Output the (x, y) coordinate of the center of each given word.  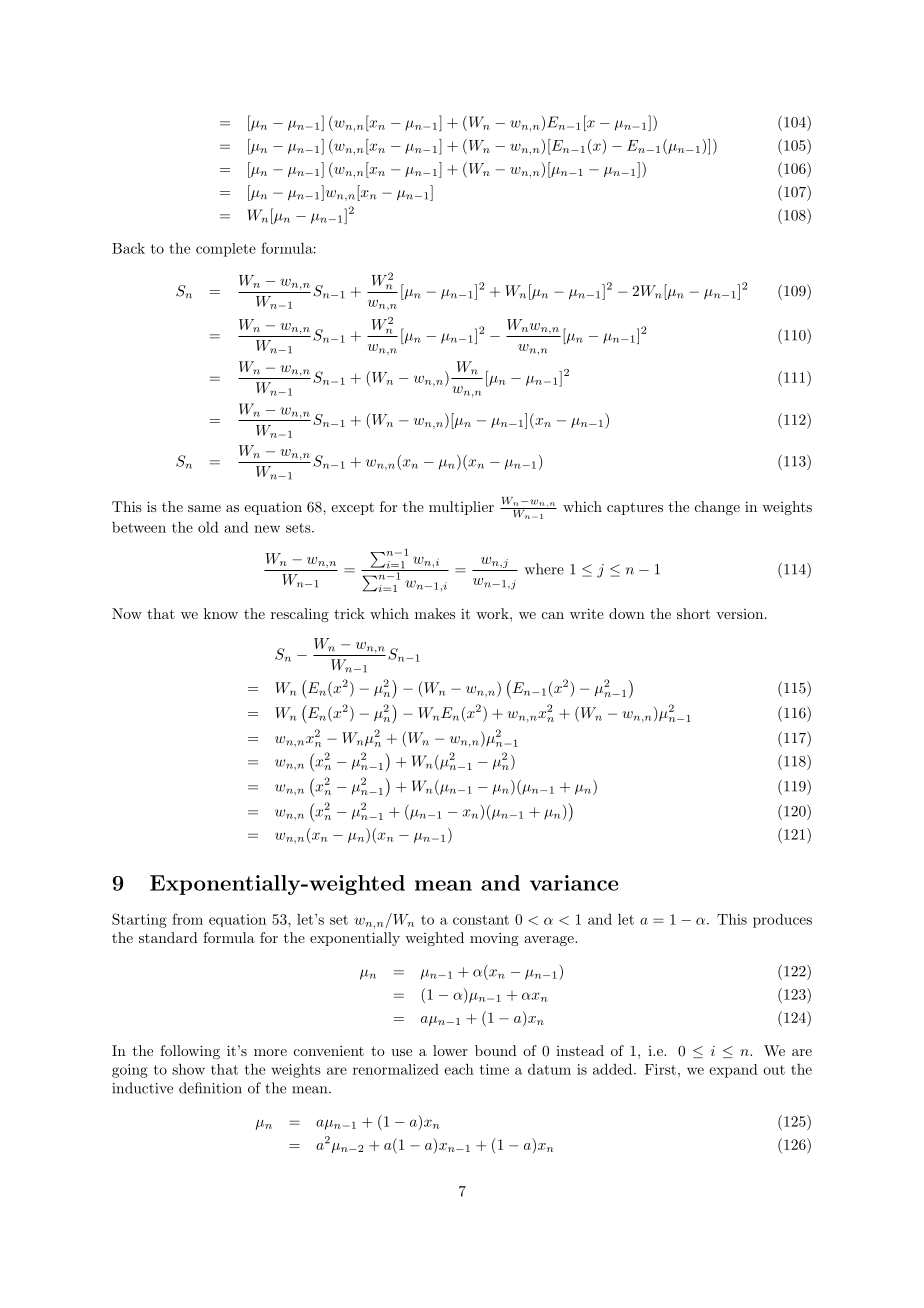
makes (435, 613)
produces (782, 920)
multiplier (461, 508)
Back (128, 248)
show (188, 1069)
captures (635, 508)
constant (481, 920)
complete (226, 250)
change (717, 508)
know (221, 613)
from (187, 919)
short (693, 613)
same (204, 508)
